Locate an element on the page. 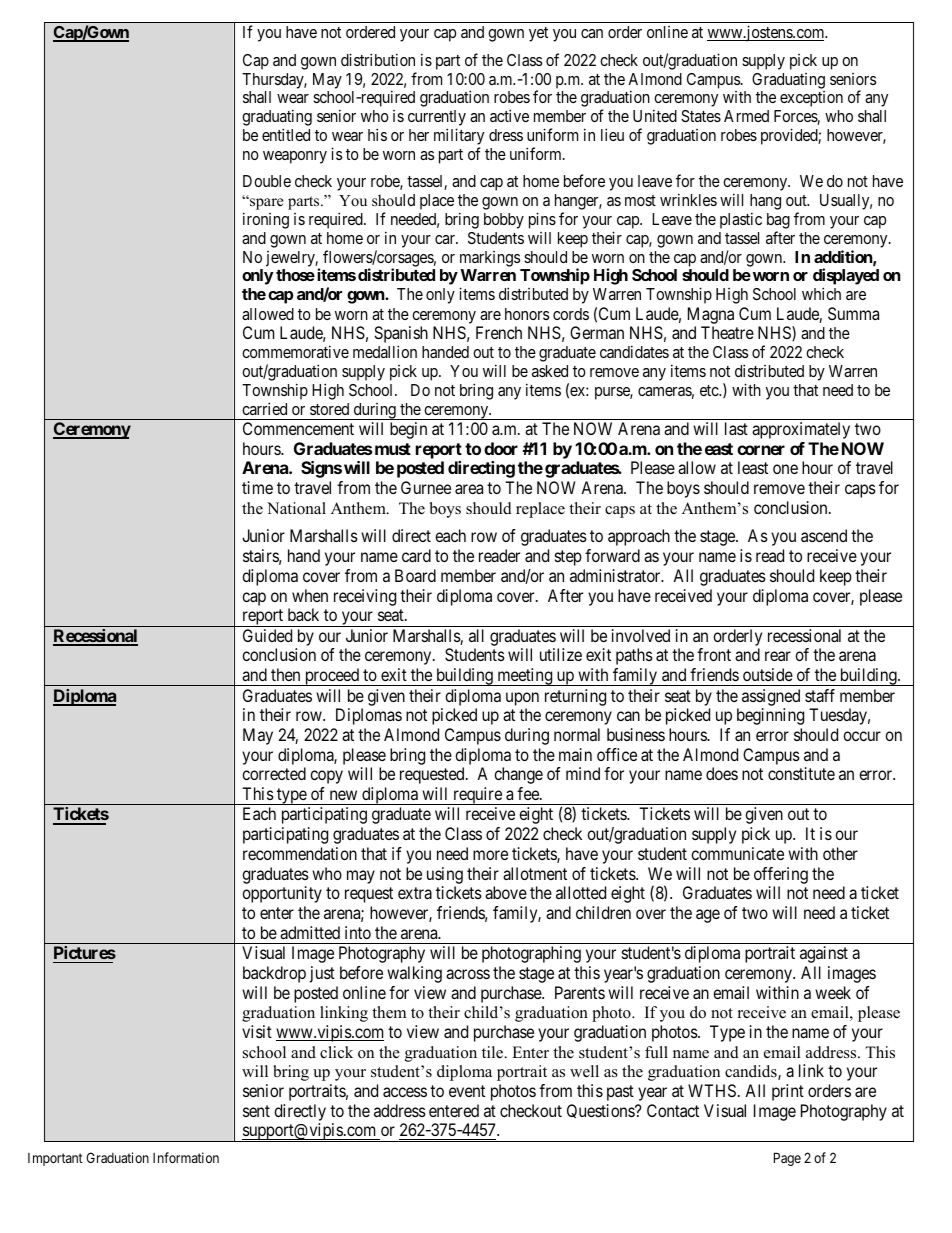 The width and height of the document is (952, 1233). Board is located at coordinates (415, 575).
